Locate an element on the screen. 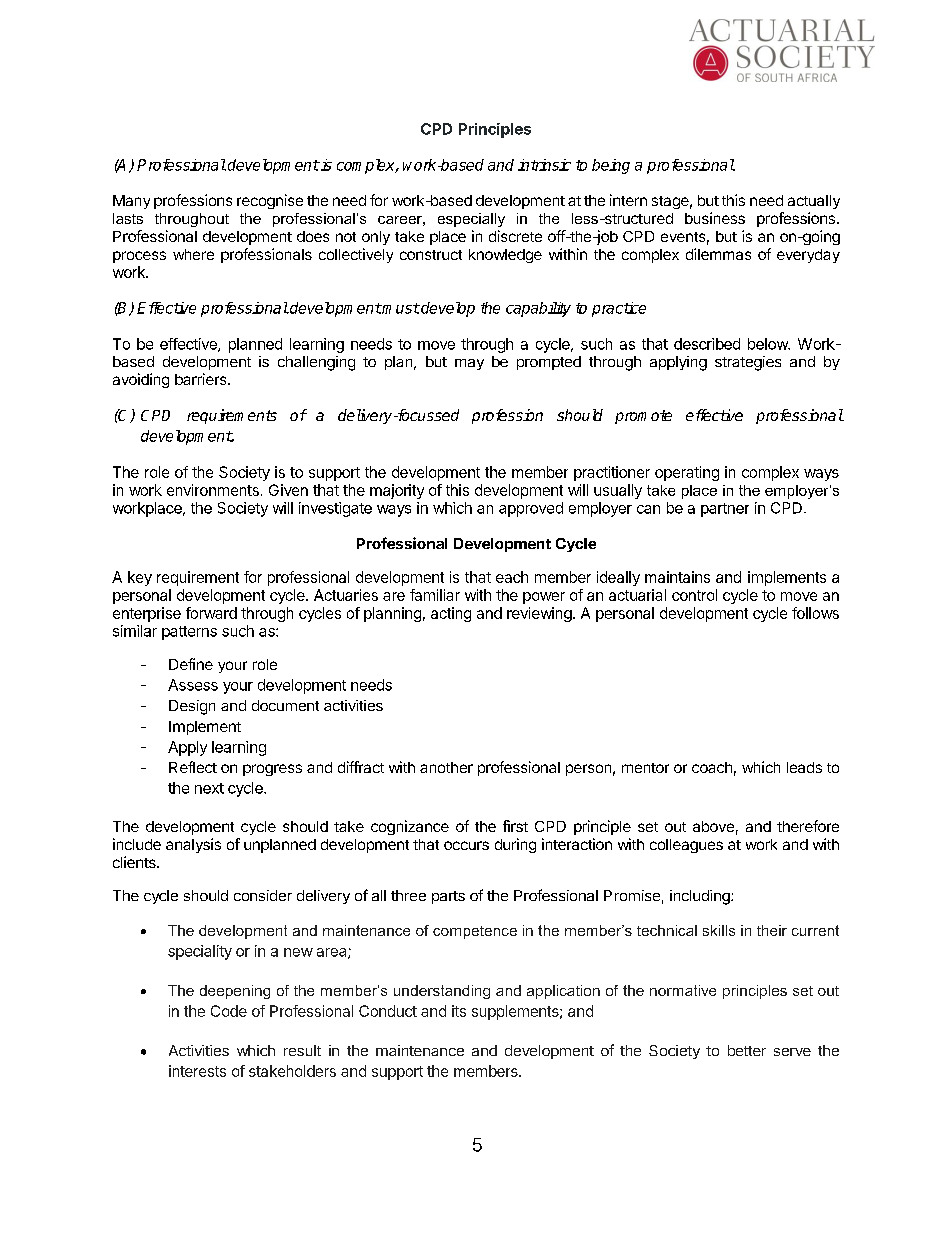  strategies is located at coordinates (748, 363).
